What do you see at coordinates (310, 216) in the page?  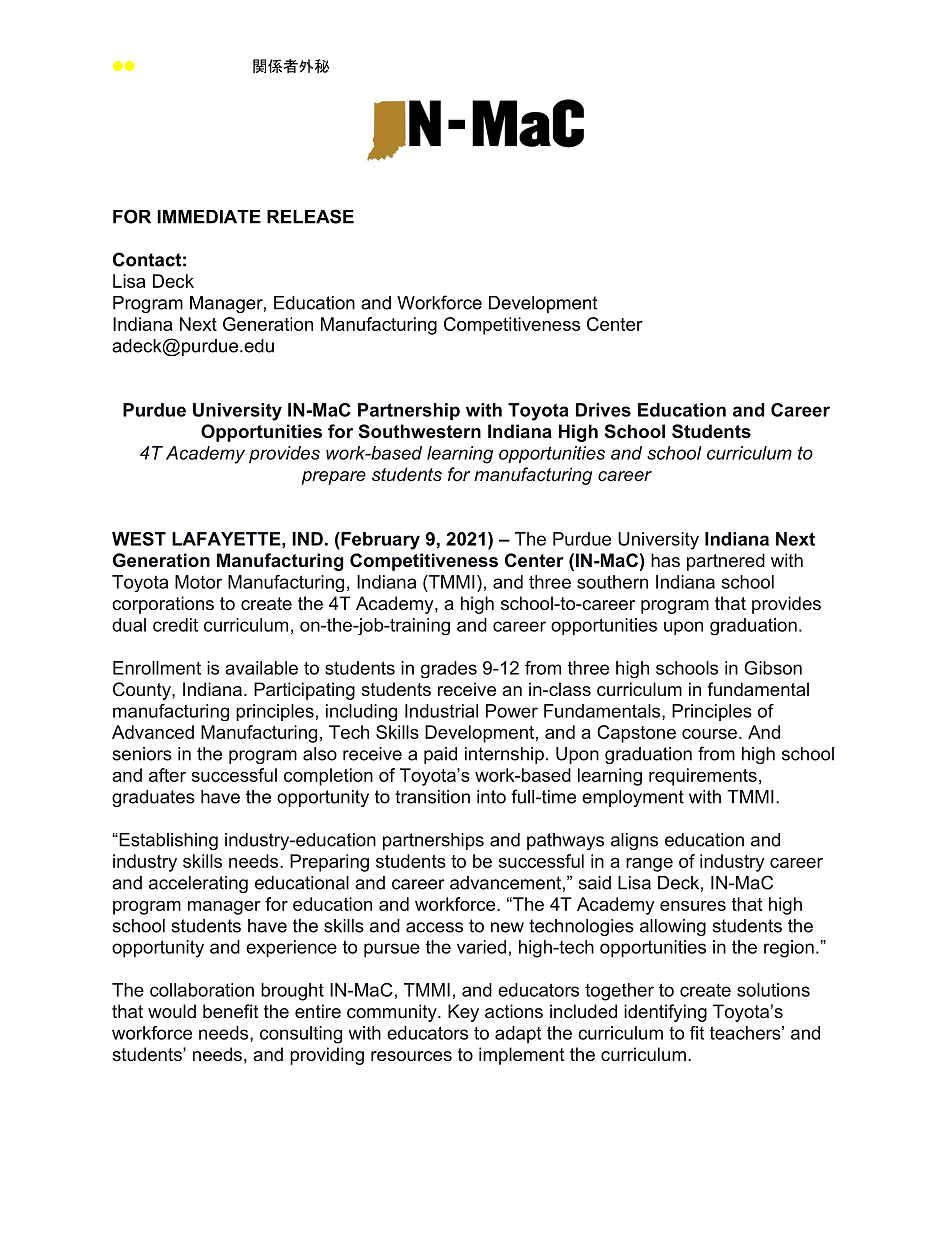 I see `RELEASE` at bounding box center [310, 216].
